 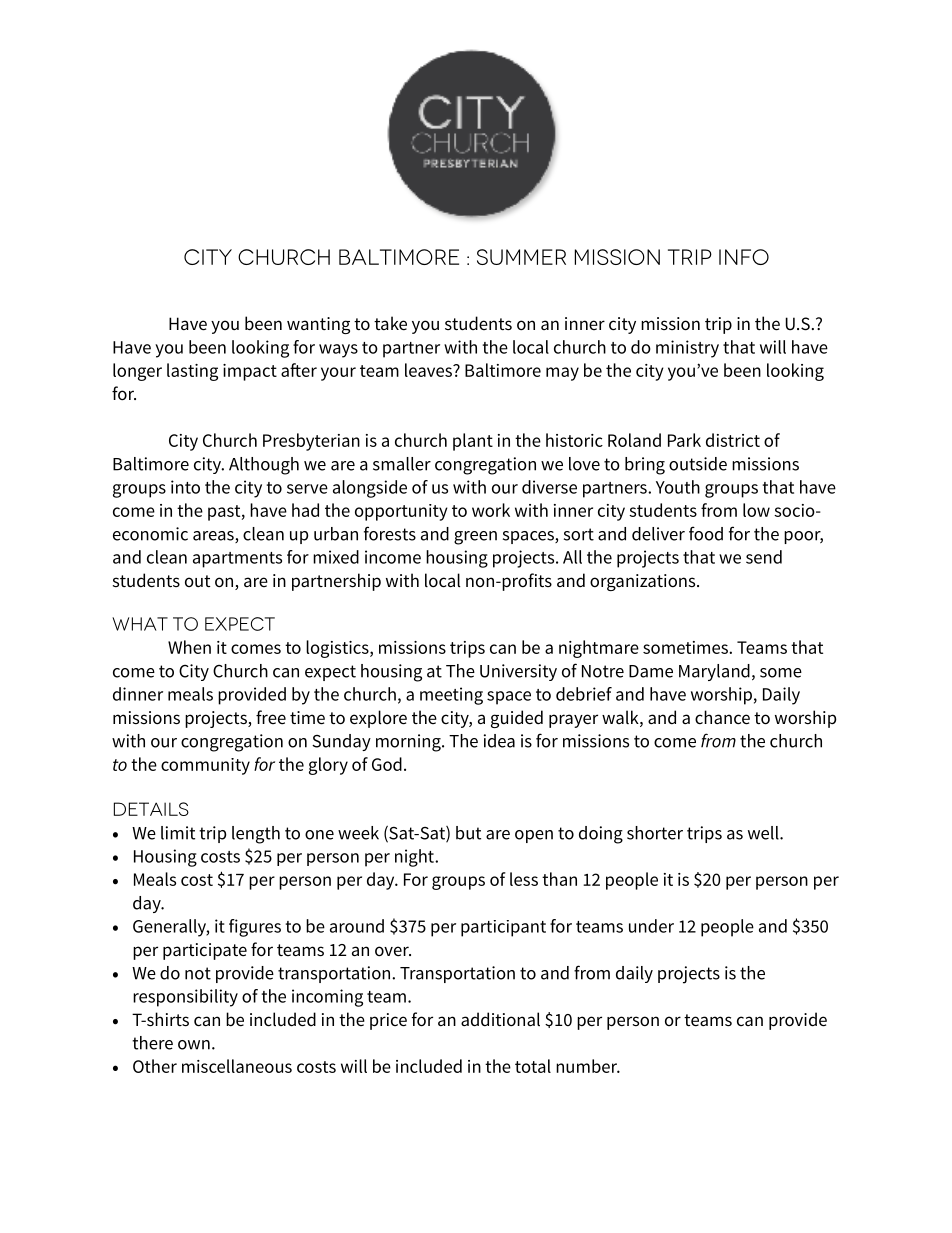 I want to click on but, so click(x=468, y=833).
